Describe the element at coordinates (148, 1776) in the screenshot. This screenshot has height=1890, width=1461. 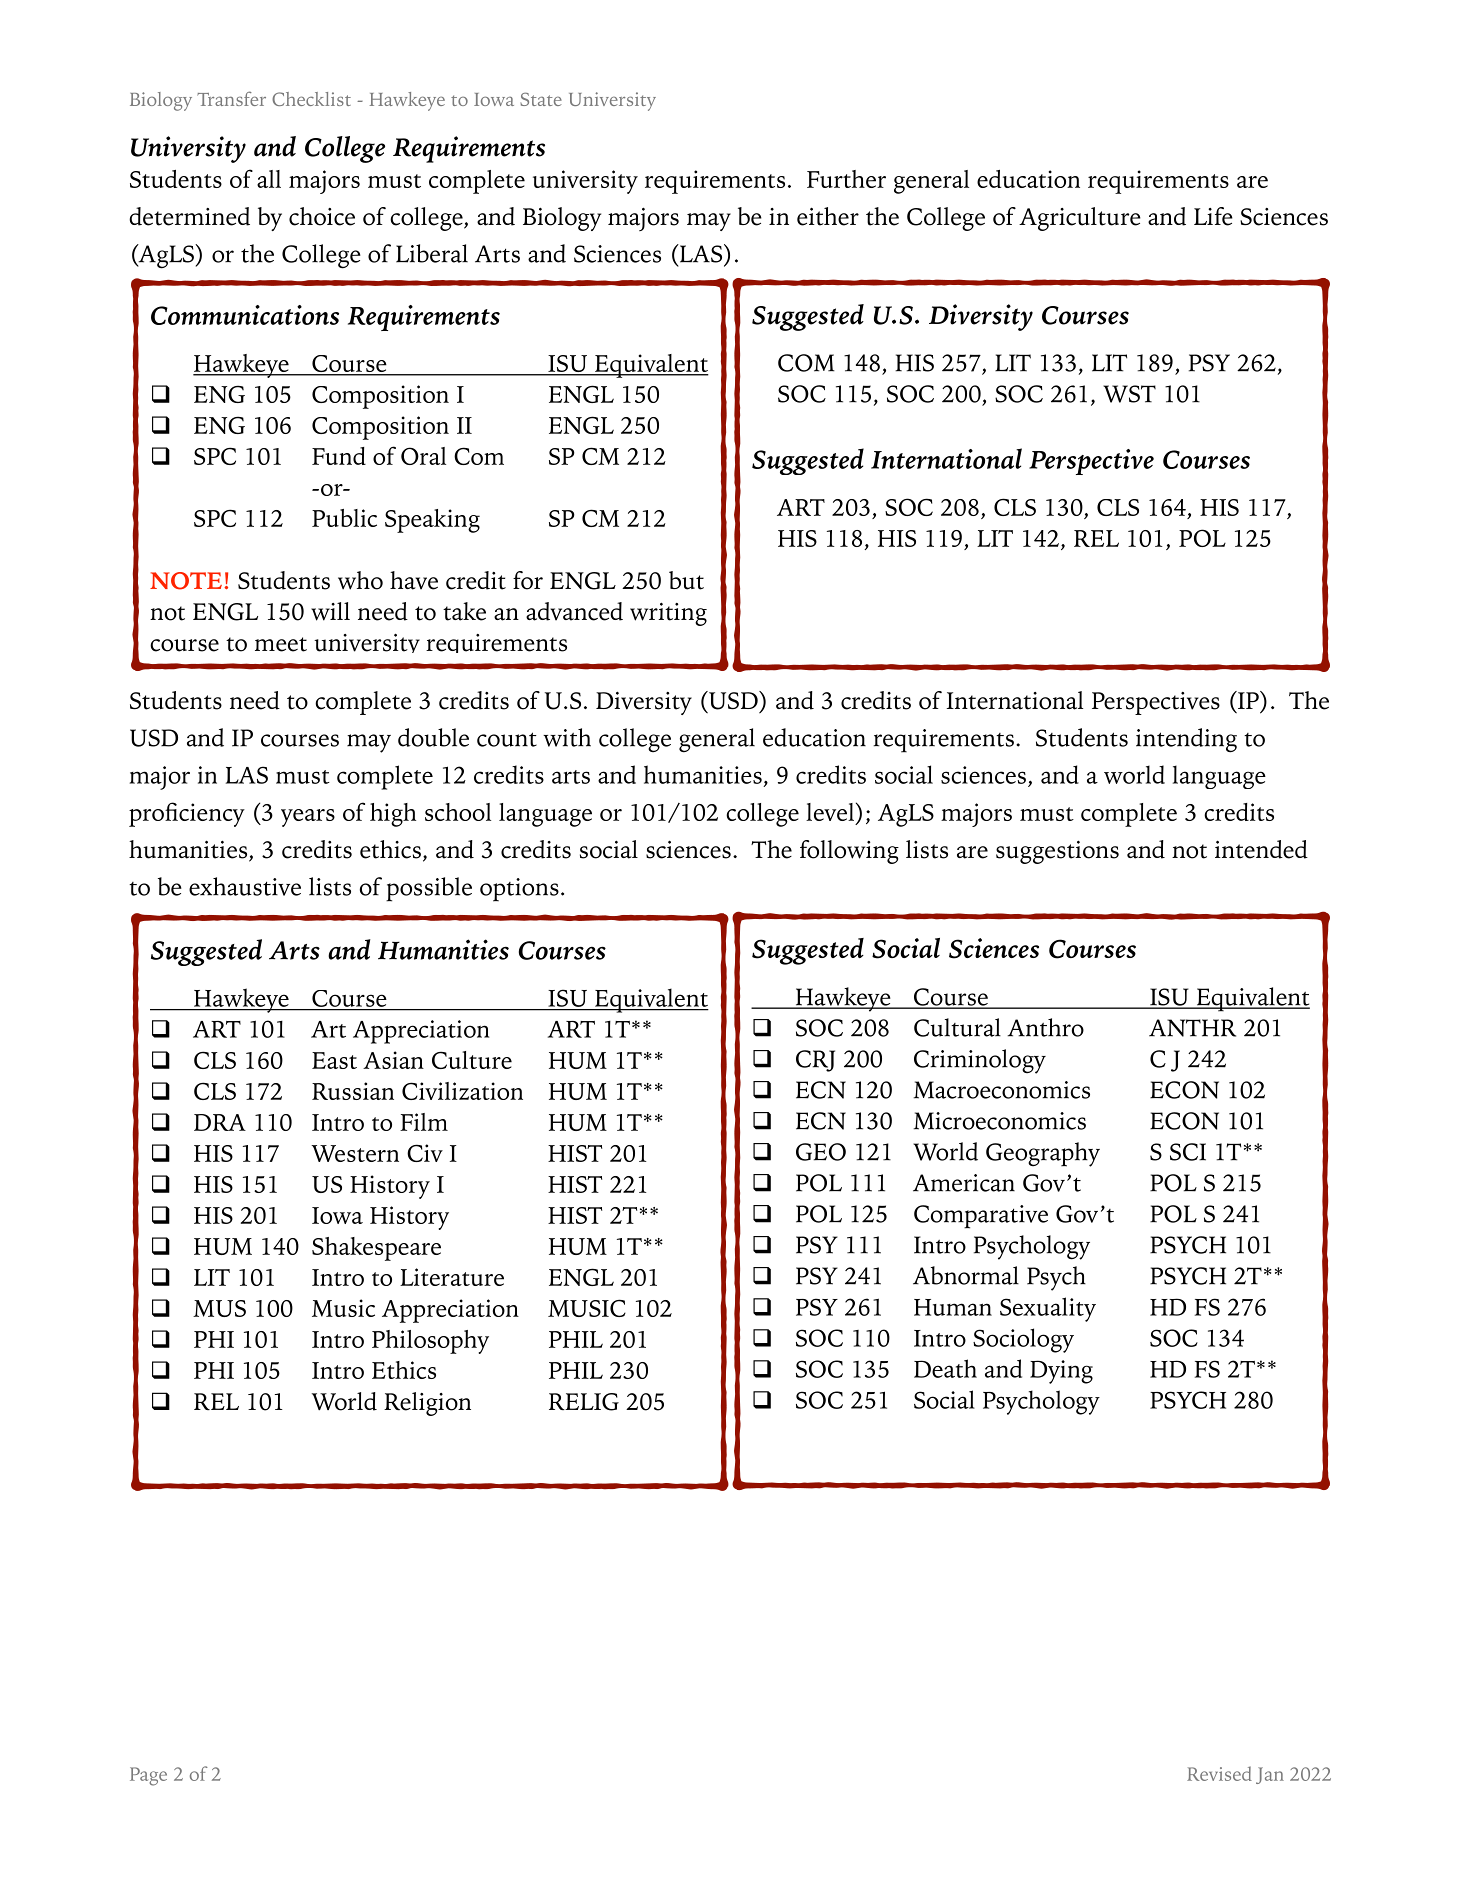
I see `Page` at that location.
